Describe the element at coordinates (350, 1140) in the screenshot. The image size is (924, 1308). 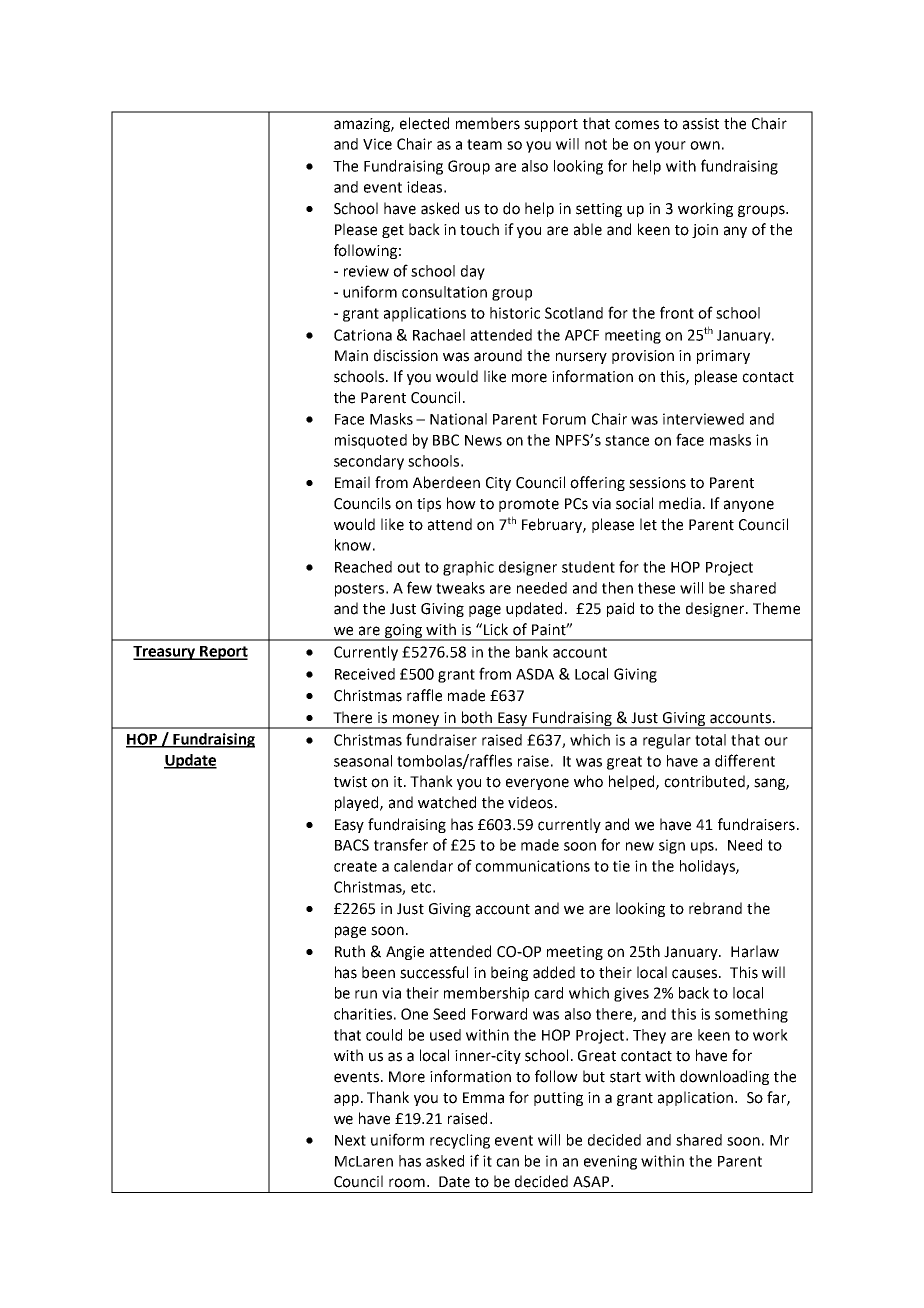
I see `Next` at that location.
